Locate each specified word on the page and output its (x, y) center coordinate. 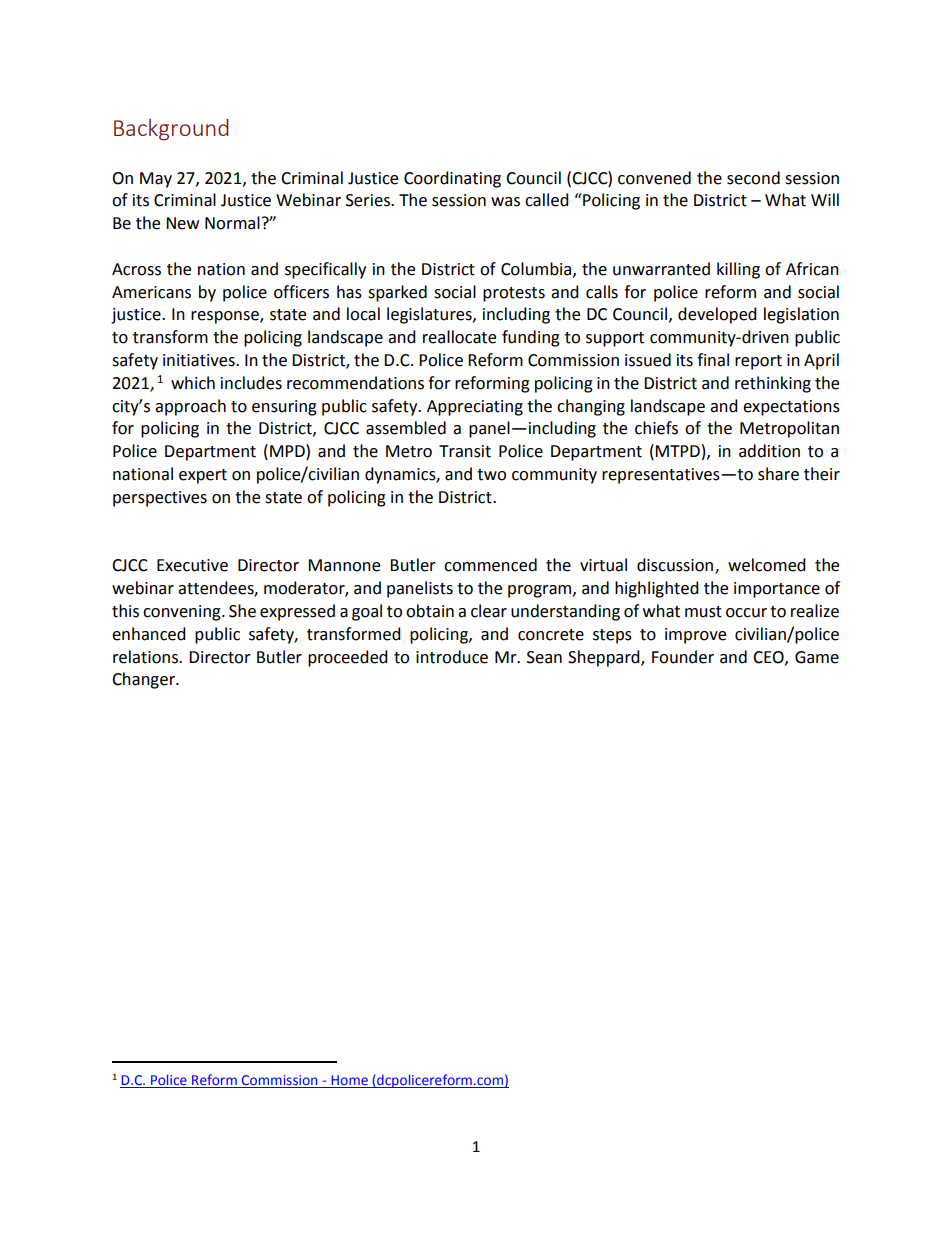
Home (349, 1081)
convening (183, 613)
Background (171, 130)
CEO (769, 658)
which (193, 383)
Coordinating (452, 179)
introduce (452, 657)
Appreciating (475, 408)
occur (746, 613)
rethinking (773, 384)
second (753, 178)
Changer (144, 680)
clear (489, 611)
